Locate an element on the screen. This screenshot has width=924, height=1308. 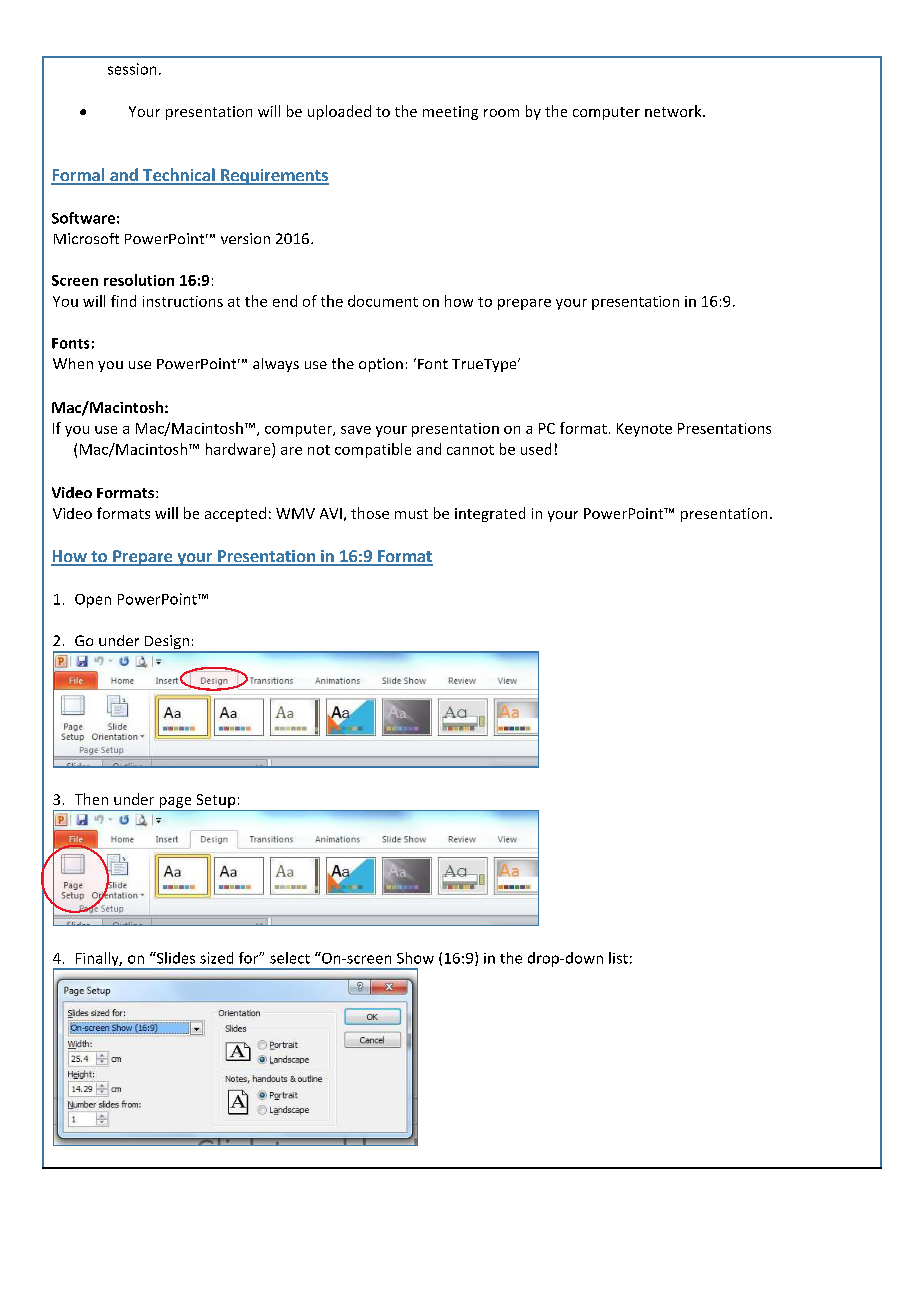
integrated is located at coordinates (490, 514).
